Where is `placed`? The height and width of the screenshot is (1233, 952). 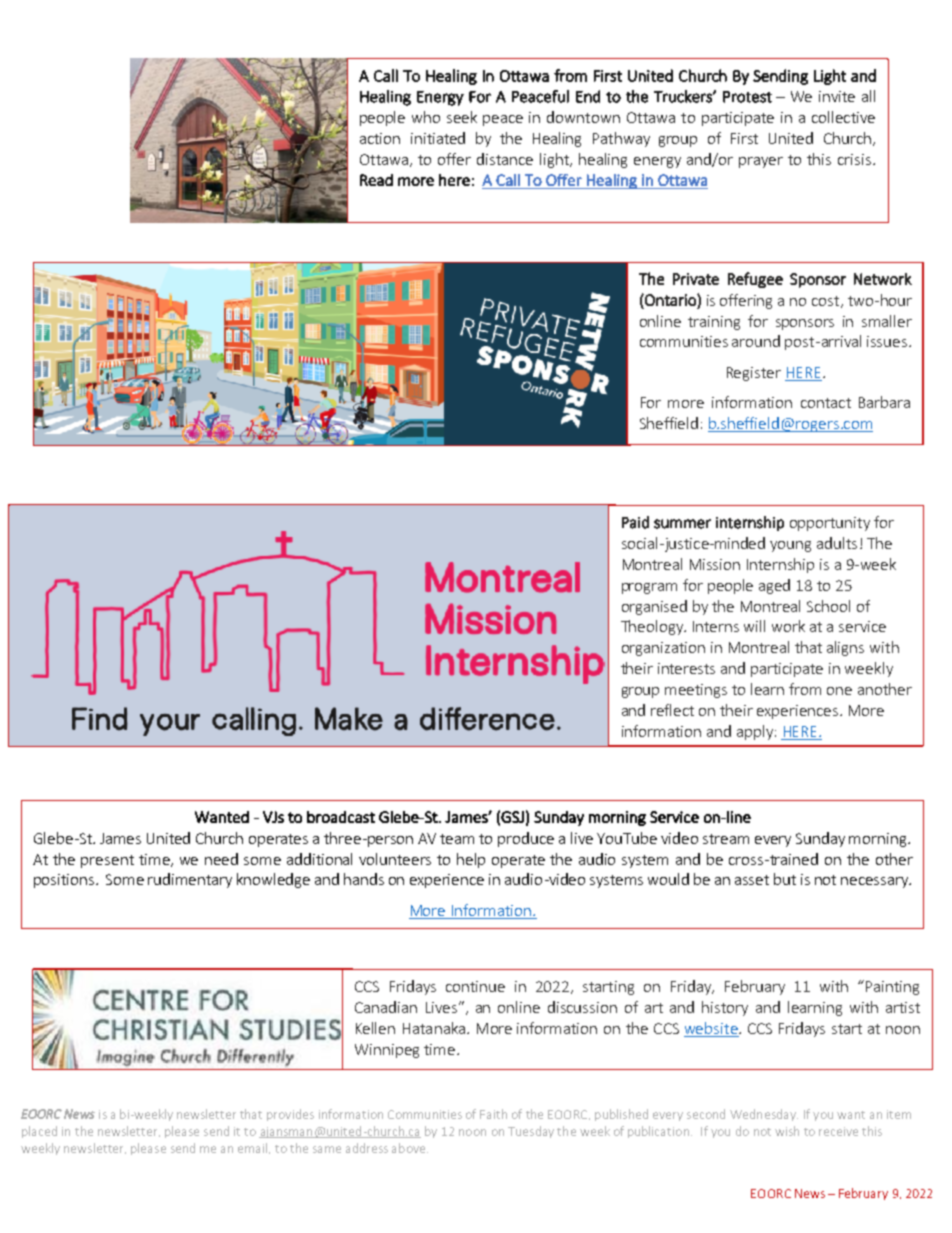 placed is located at coordinates (39, 1132).
